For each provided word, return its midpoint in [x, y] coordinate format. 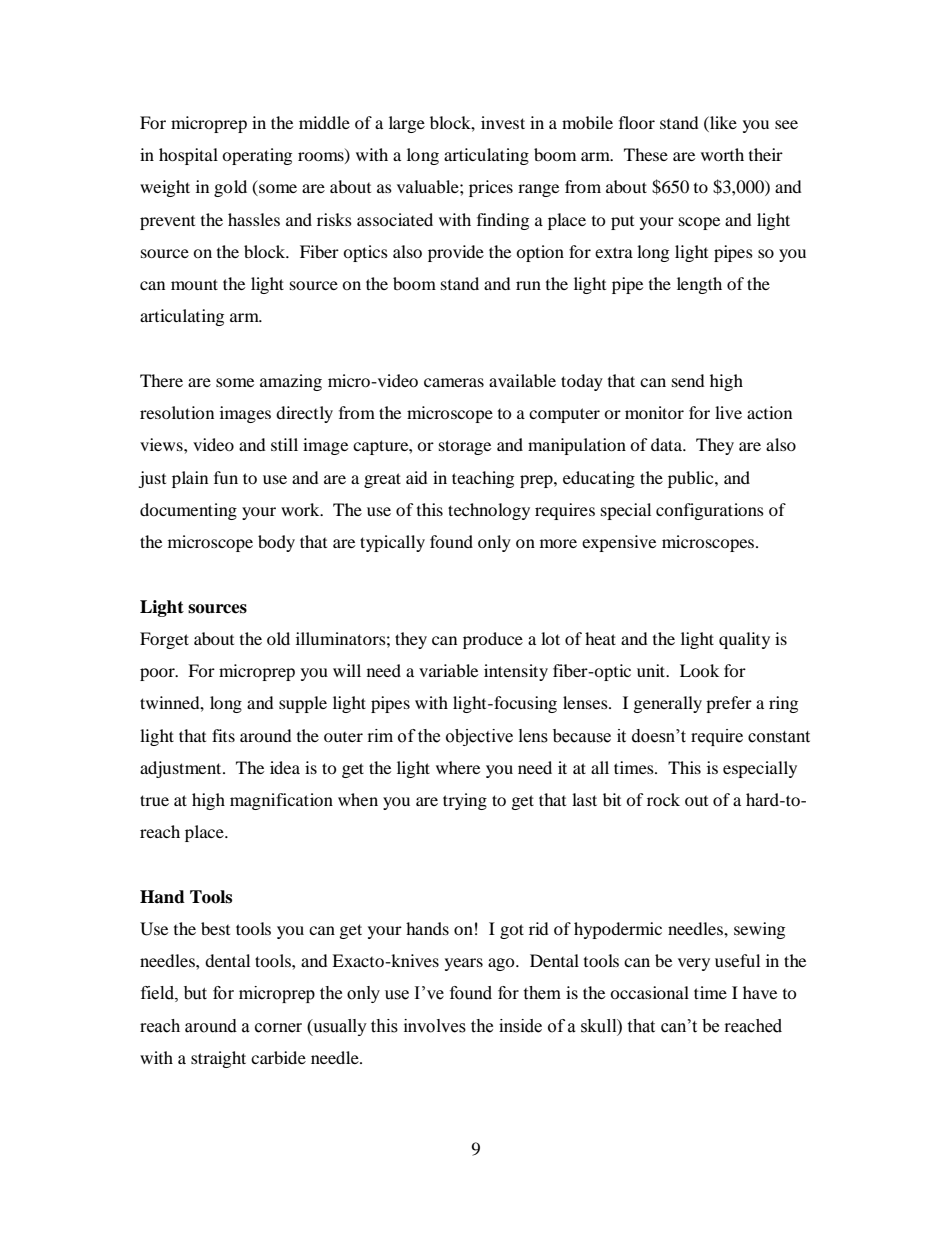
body [276, 543]
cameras [454, 382]
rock [663, 799]
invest [503, 122]
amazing [291, 382]
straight [218, 1059]
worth [722, 154]
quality [744, 640]
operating [257, 156]
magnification [281, 801]
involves [435, 1026]
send [688, 380]
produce [493, 640]
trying [465, 801]
